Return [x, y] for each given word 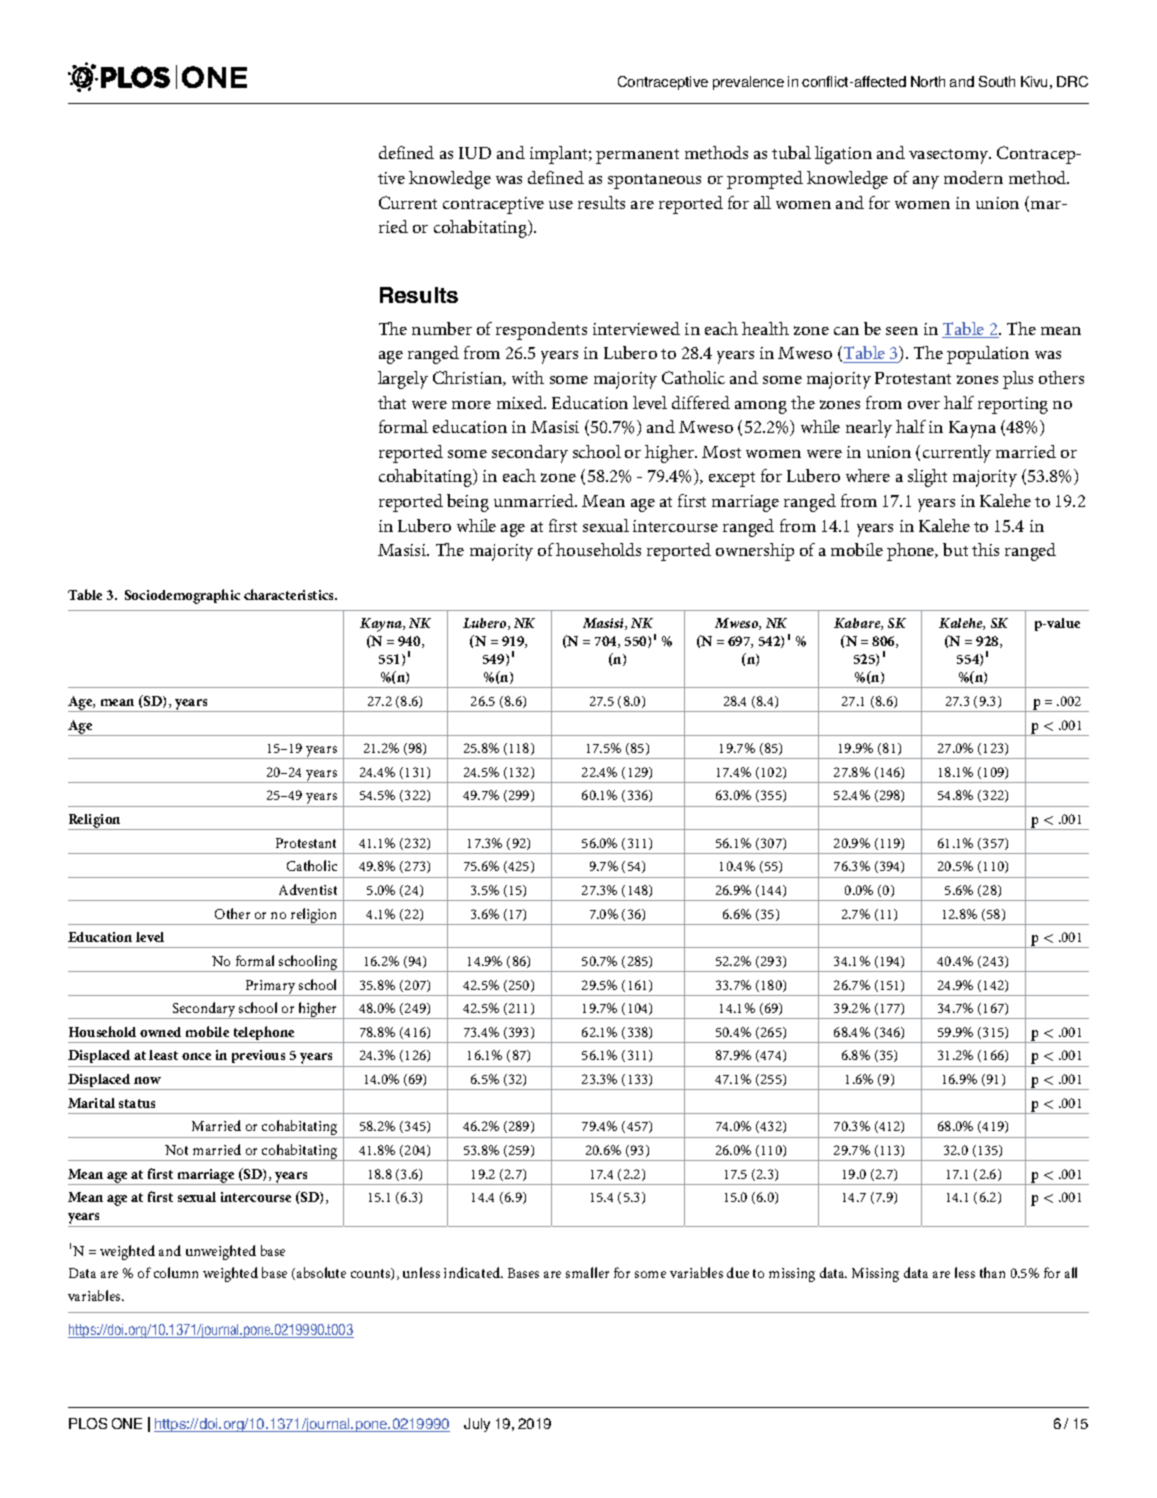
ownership [755, 552]
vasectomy [950, 156]
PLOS [88, 1423]
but [955, 549]
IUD [475, 153]
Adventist [308, 889]
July [477, 1425]
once [196, 1056]
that [392, 402]
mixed [521, 402]
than [992, 1272]
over [924, 405]
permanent [637, 156]
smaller [587, 1272]
